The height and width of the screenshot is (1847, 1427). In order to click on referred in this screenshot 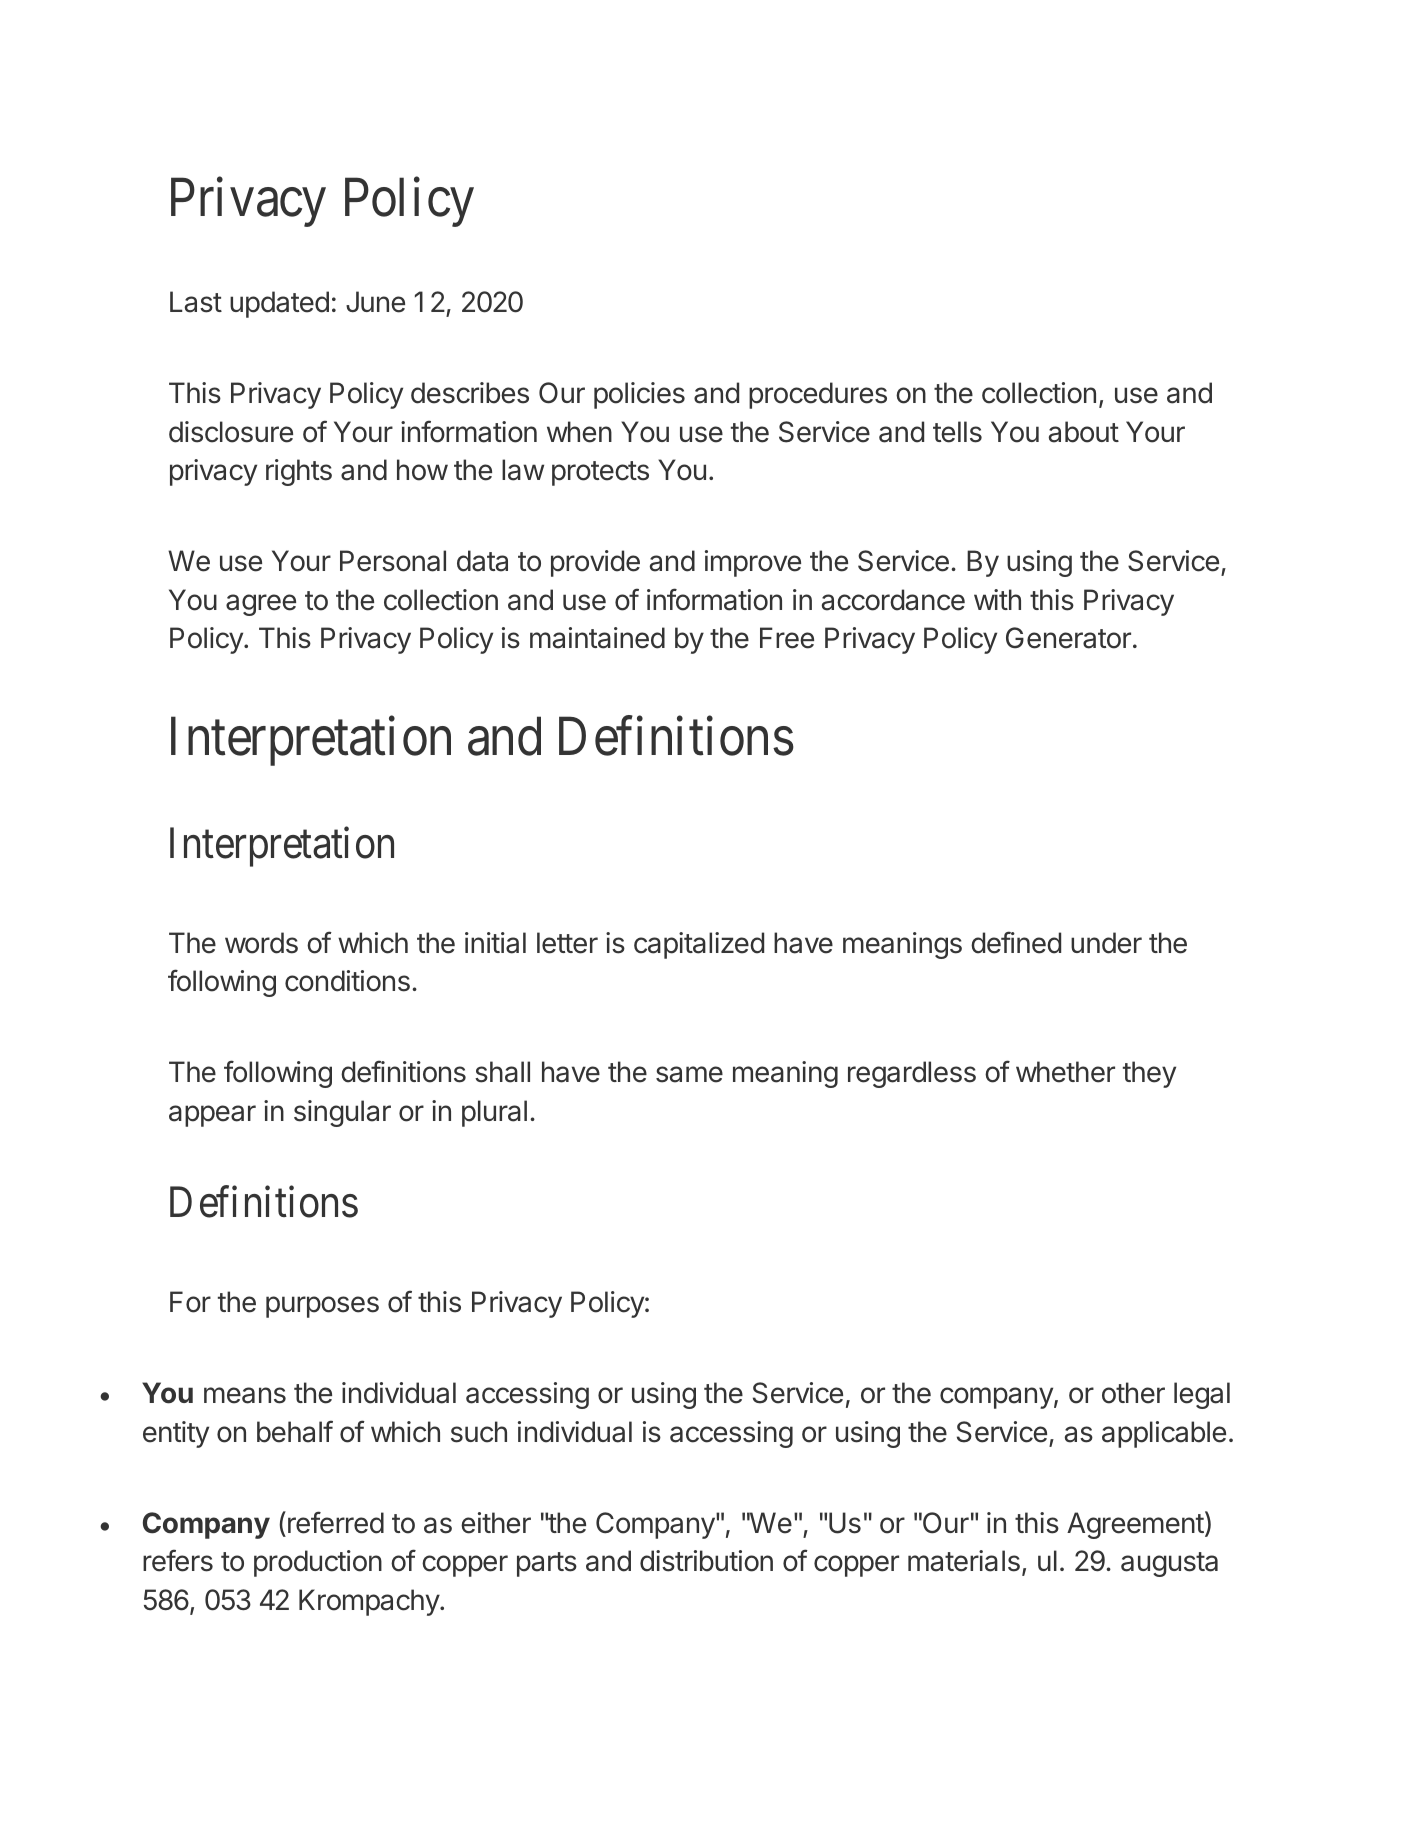, I will do `click(336, 1522)`.
